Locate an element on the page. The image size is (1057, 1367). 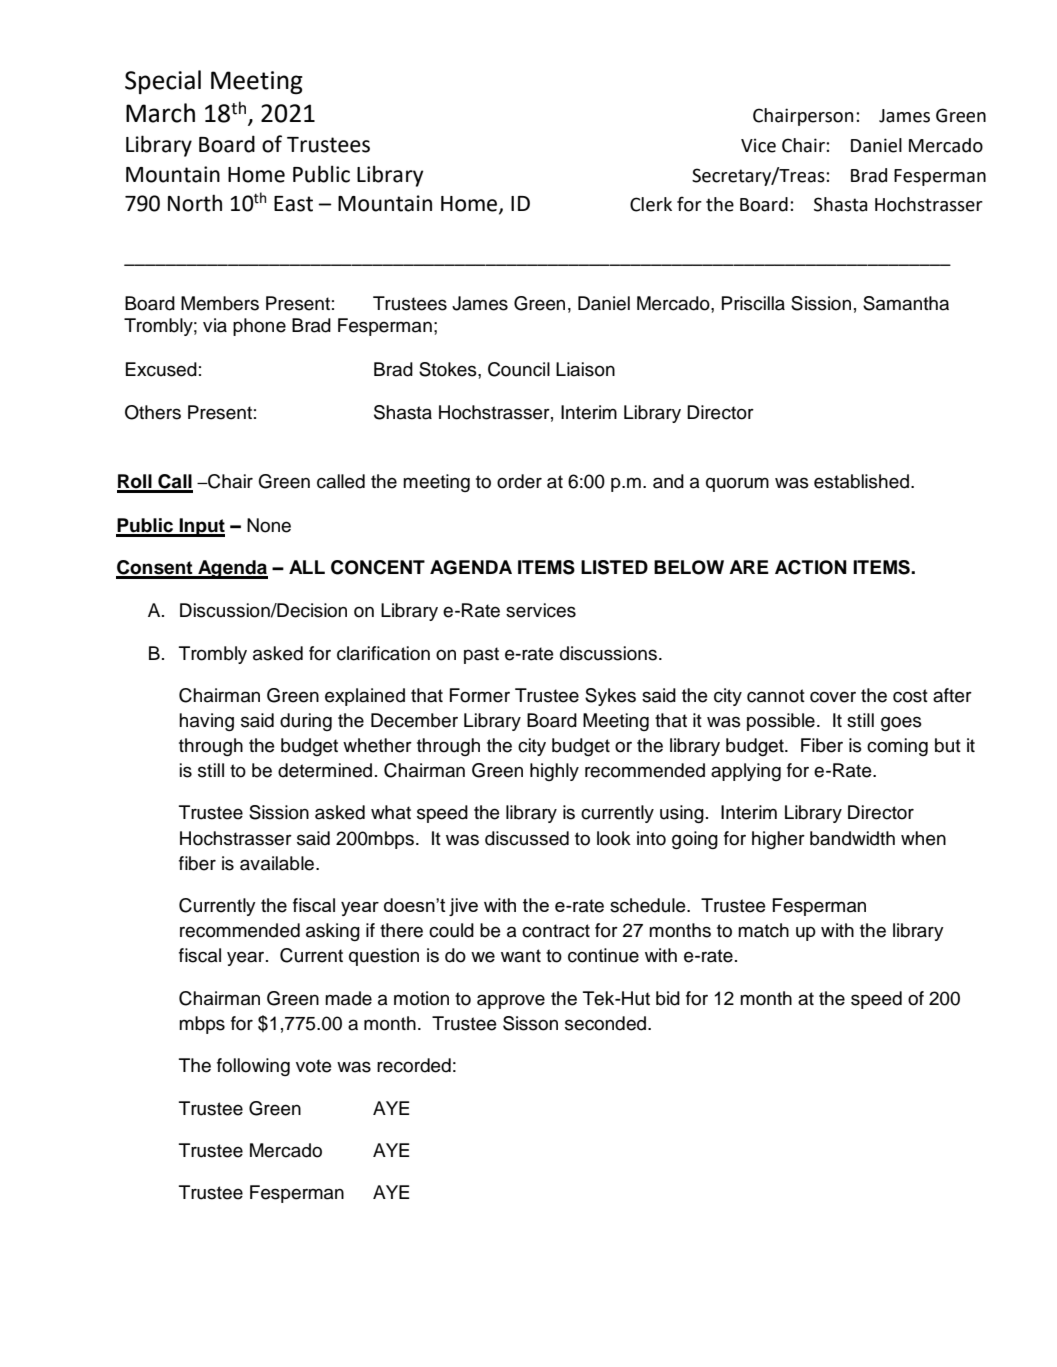
phone is located at coordinates (259, 327).
